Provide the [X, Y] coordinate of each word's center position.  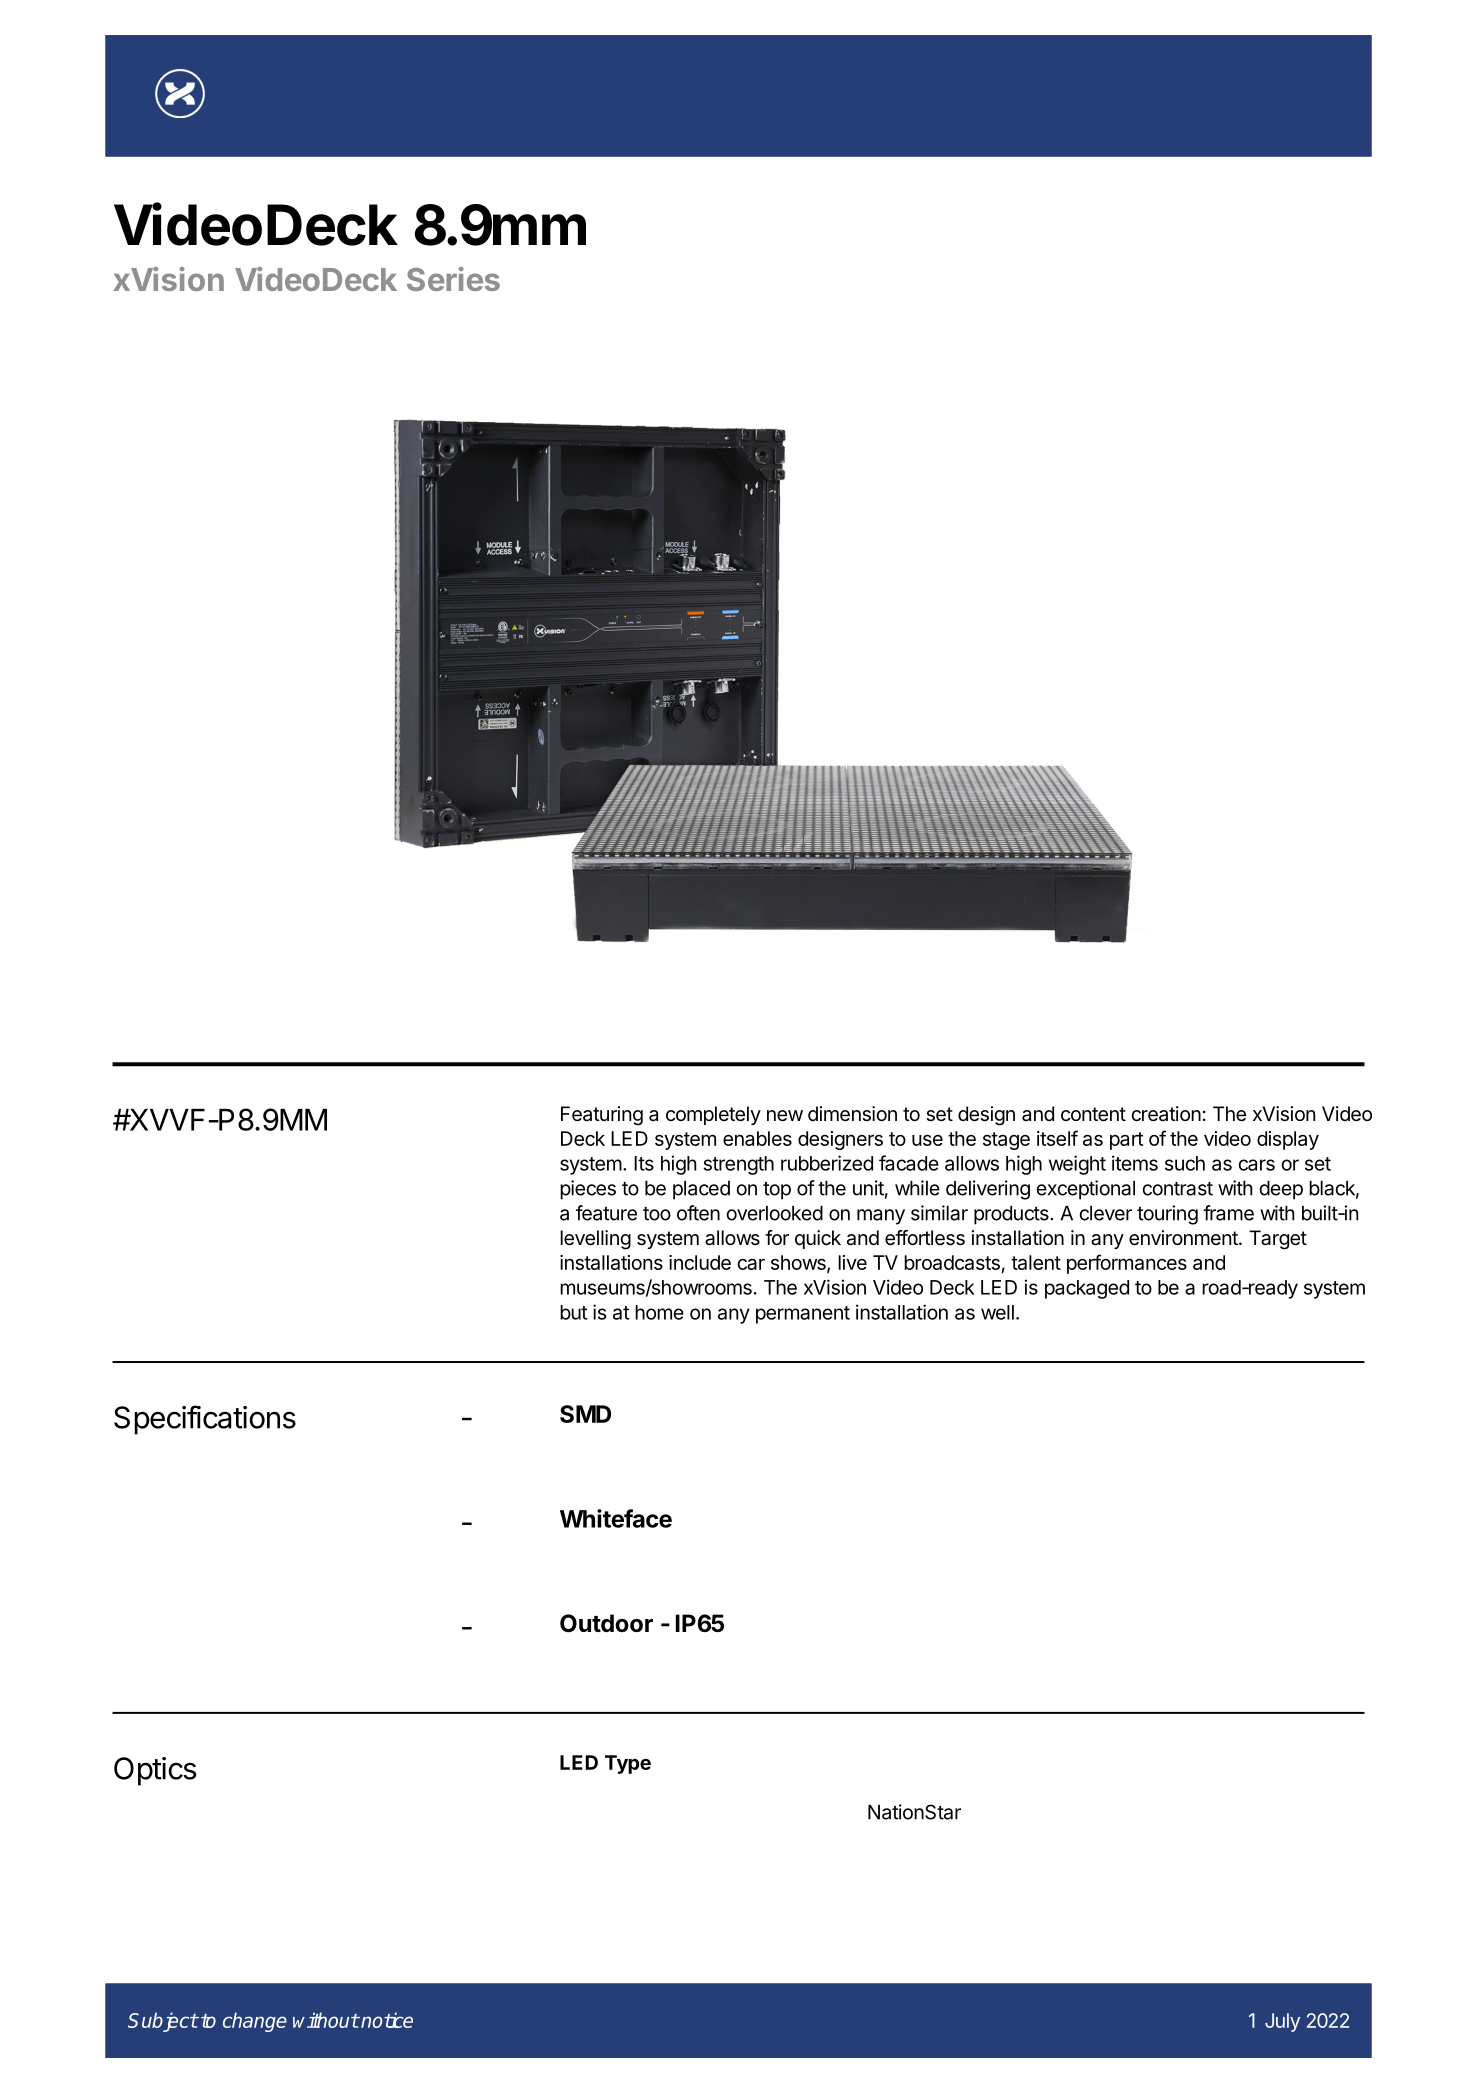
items [1135, 1163]
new [785, 1116]
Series [453, 279]
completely [713, 1115]
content [1093, 1114]
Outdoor [606, 1623]
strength [738, 1165]
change [255, 2022]
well [997, 1312]
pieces [588, 1190]
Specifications [205, 1420]
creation [1166, 1114]
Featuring [602, 1116]
